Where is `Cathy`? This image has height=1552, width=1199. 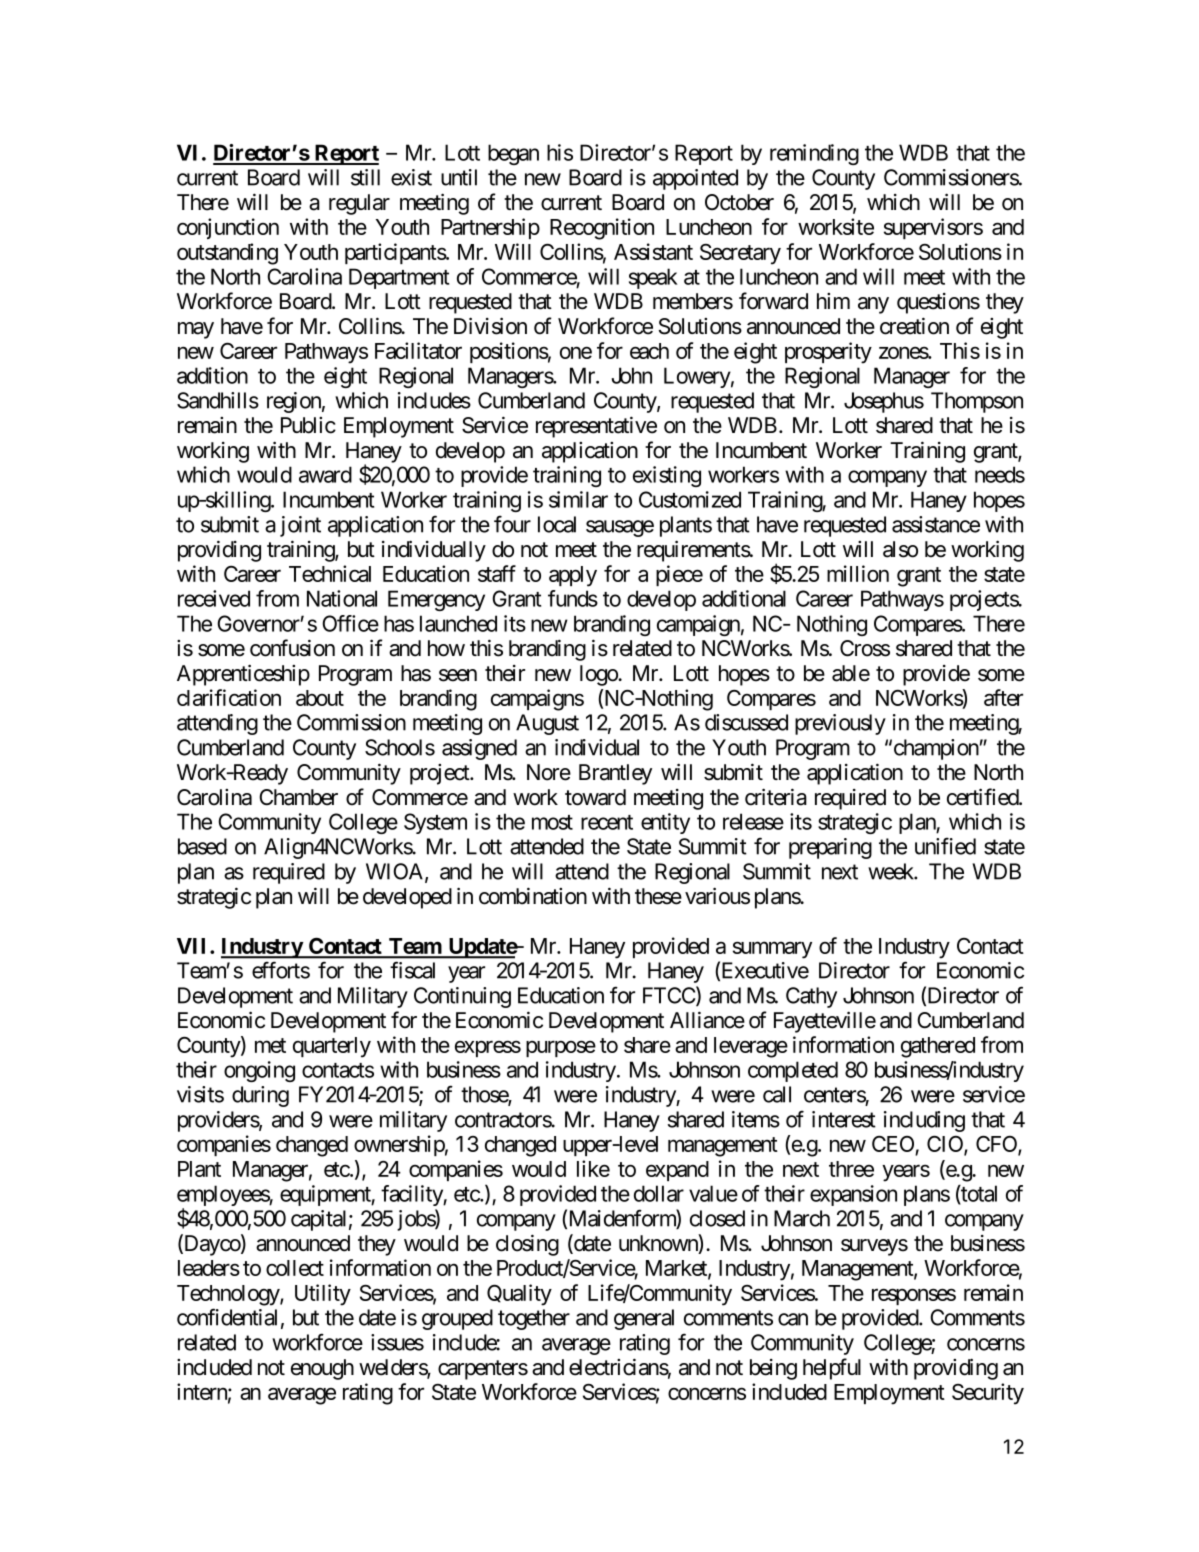
Cathy is located at coordinates (811, 997).
